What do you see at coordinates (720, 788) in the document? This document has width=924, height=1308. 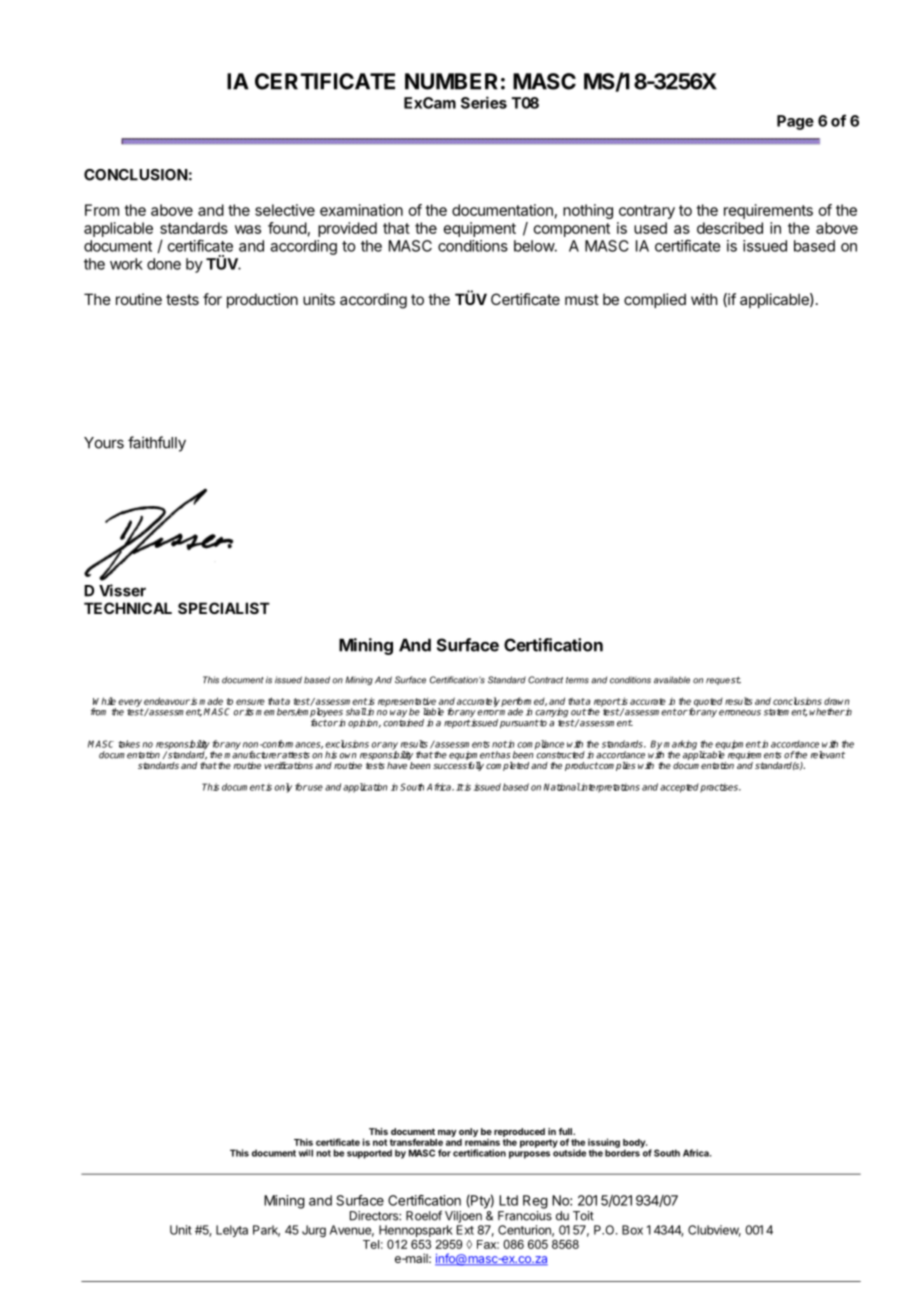 I see `practises` at bounding box center [720, 788].
